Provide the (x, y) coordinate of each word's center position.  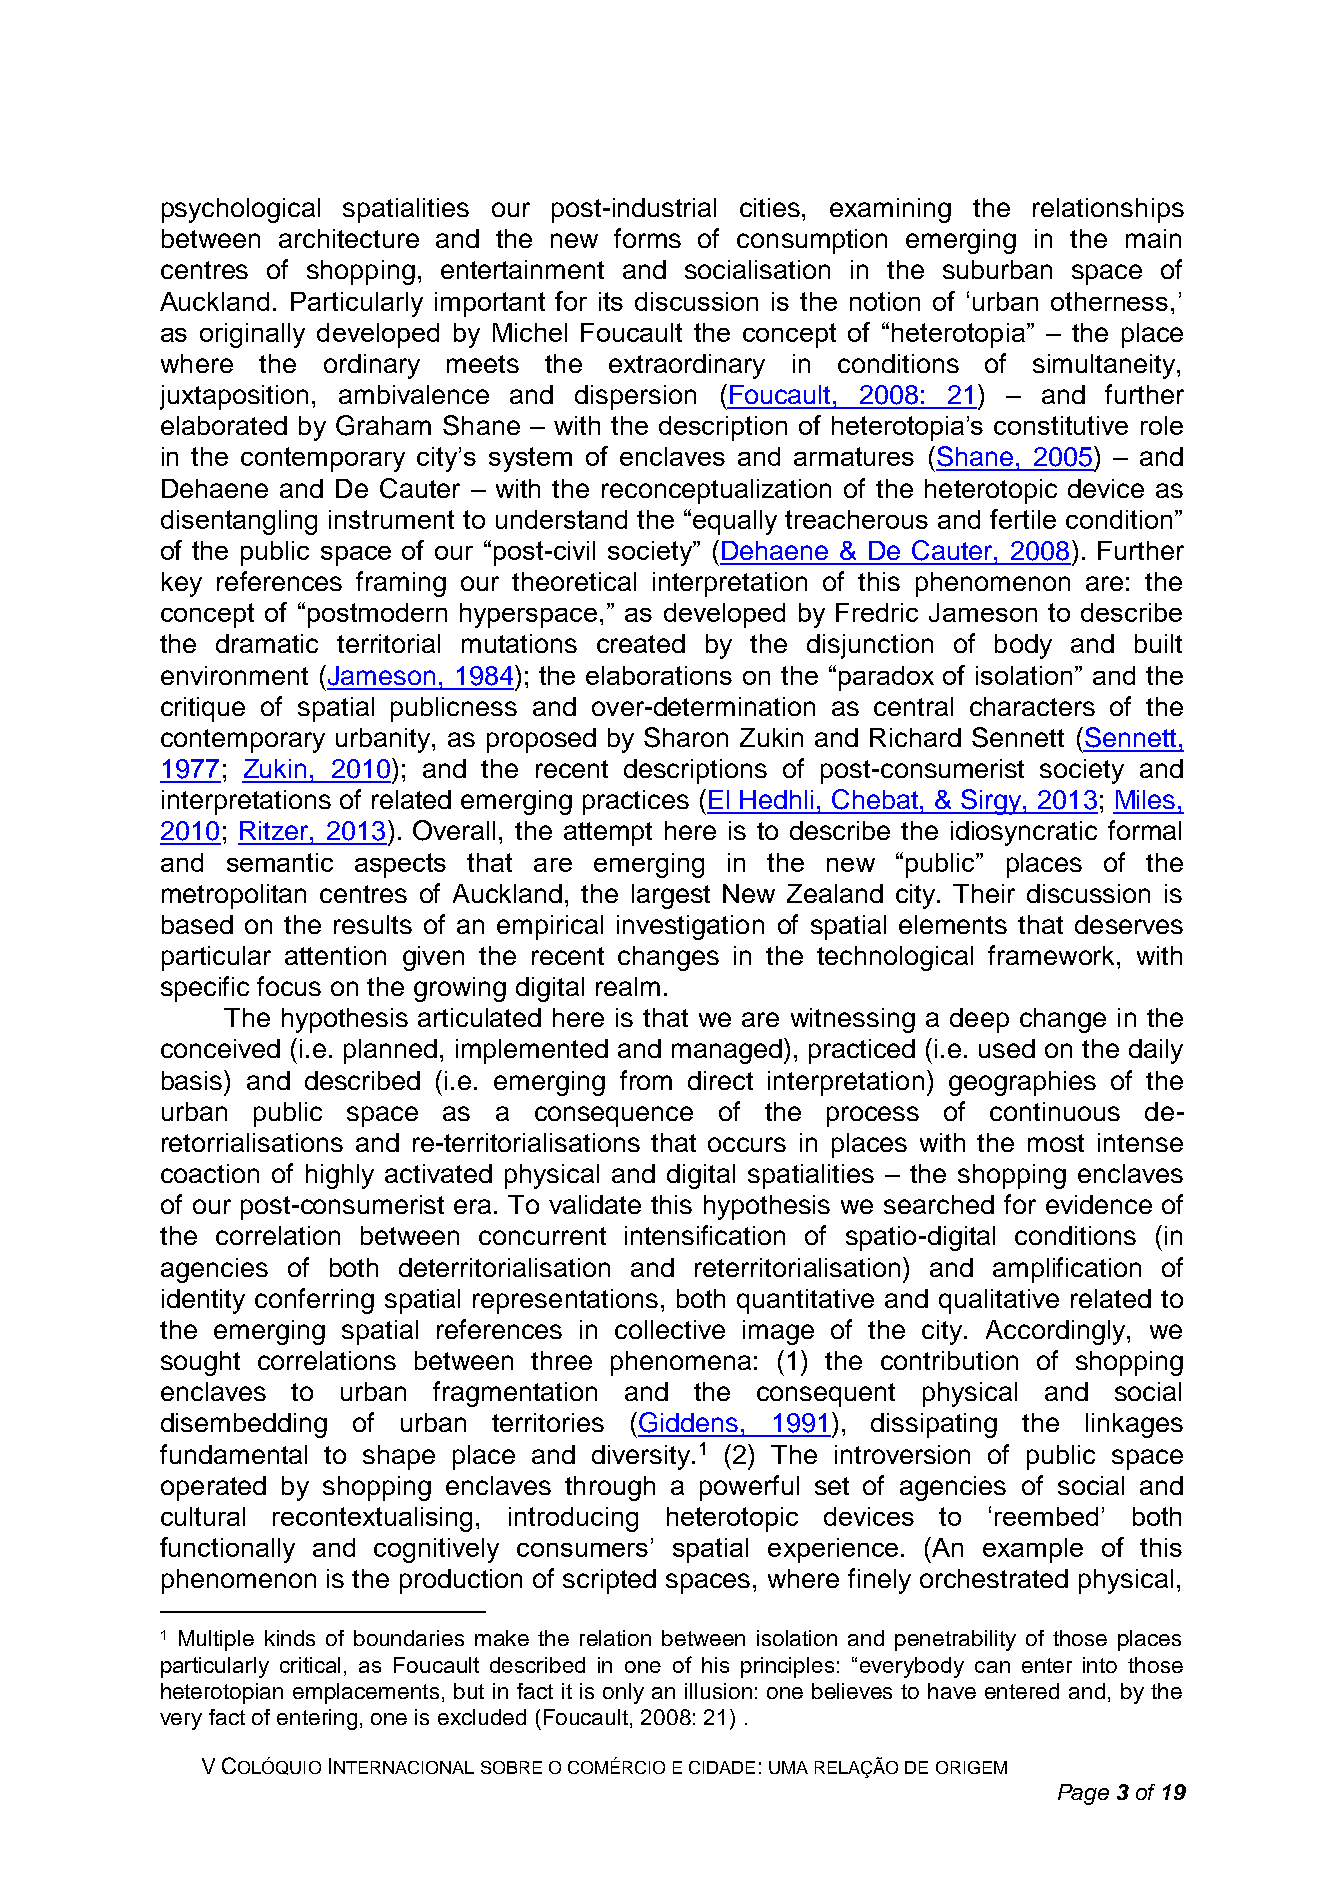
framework (1053, 955)
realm (628, 986)
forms (647, 238)
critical (310, 1665)
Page (1083, 1794)
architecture (349, 238)
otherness (1109, 301)
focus (289, 986)
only (623, 1693)
